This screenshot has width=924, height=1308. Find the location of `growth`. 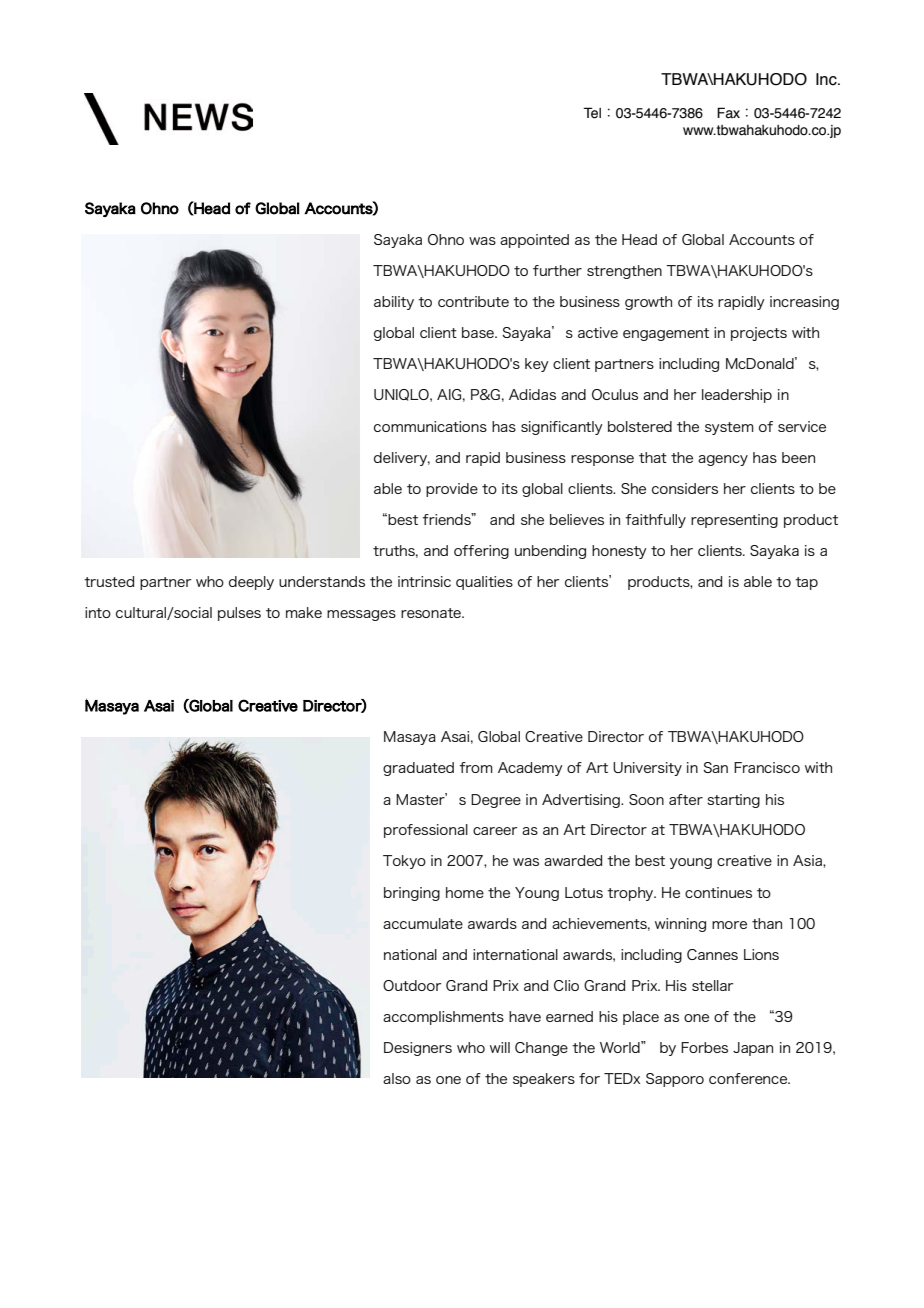

growth is located at coordinates (648, 303).
